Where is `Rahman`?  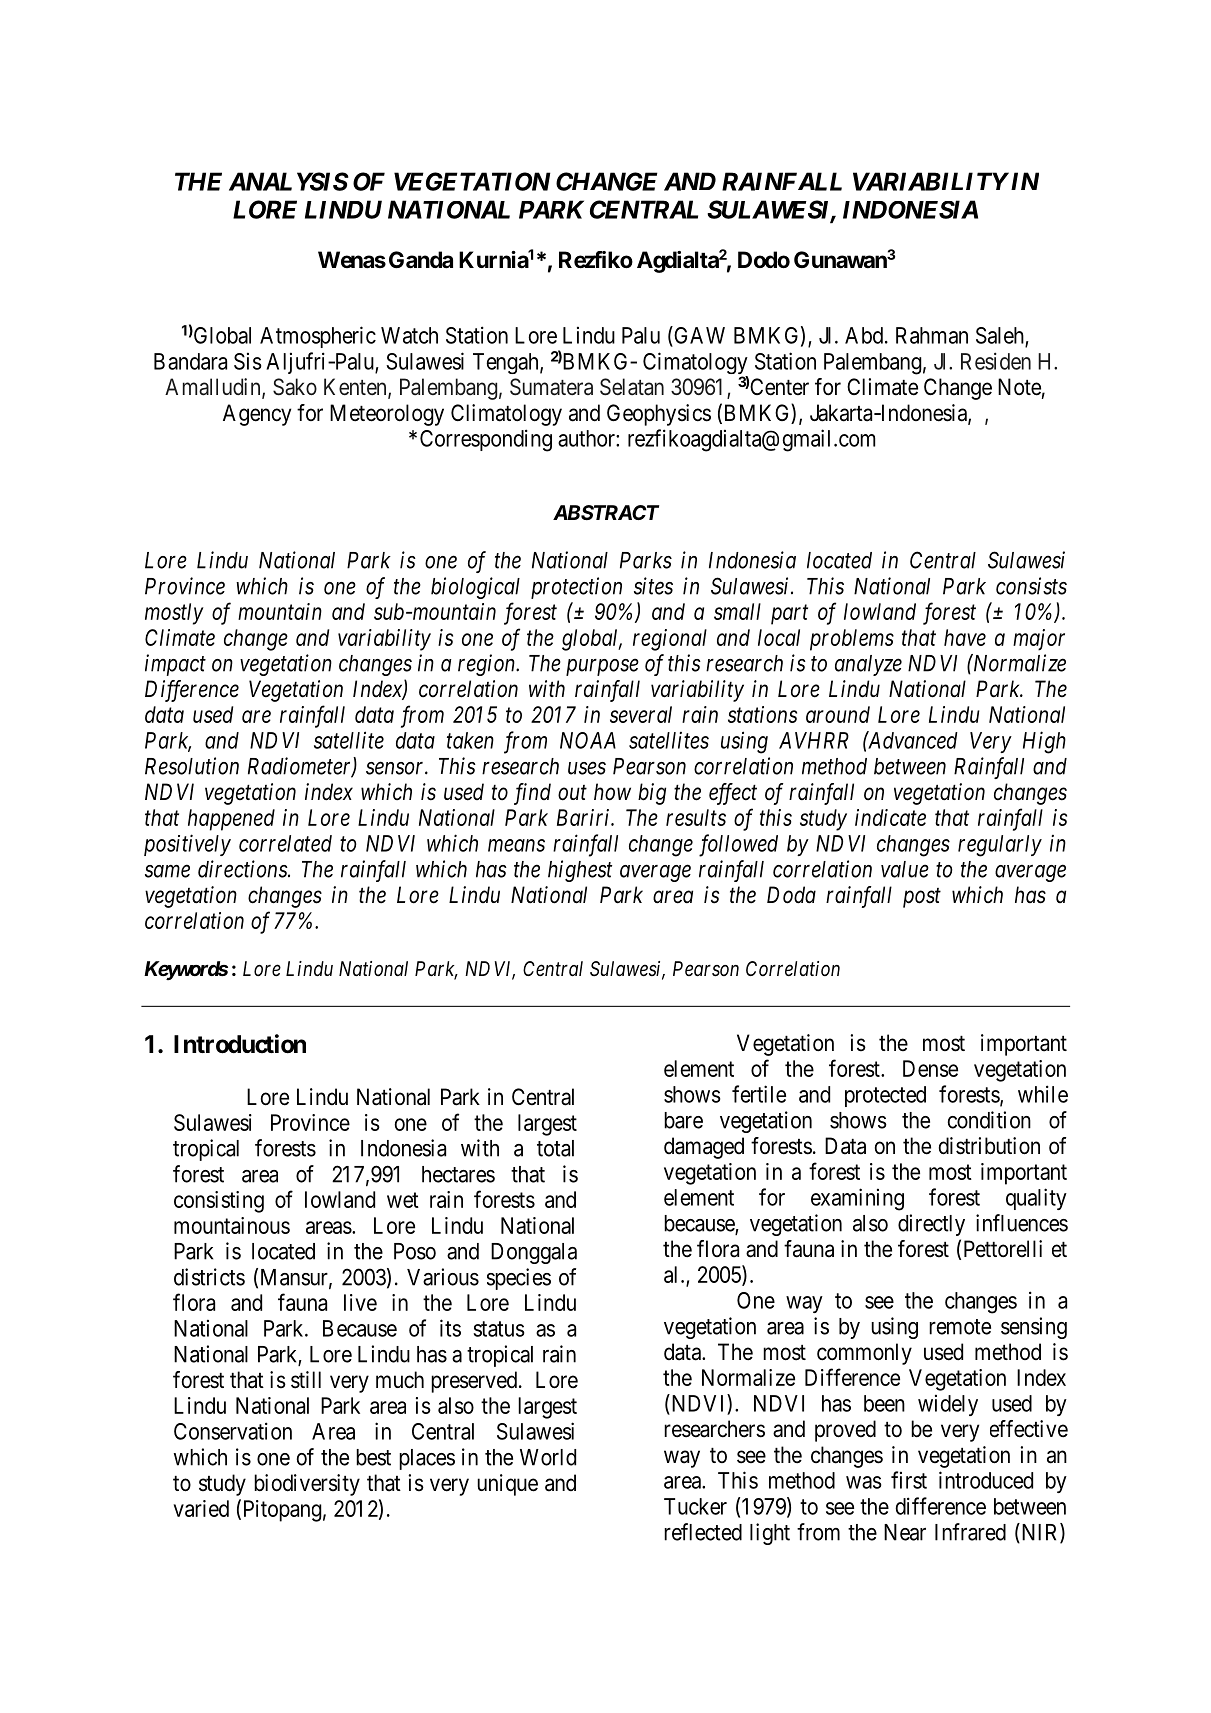
Rahman is located at coordinates (932, 335).
